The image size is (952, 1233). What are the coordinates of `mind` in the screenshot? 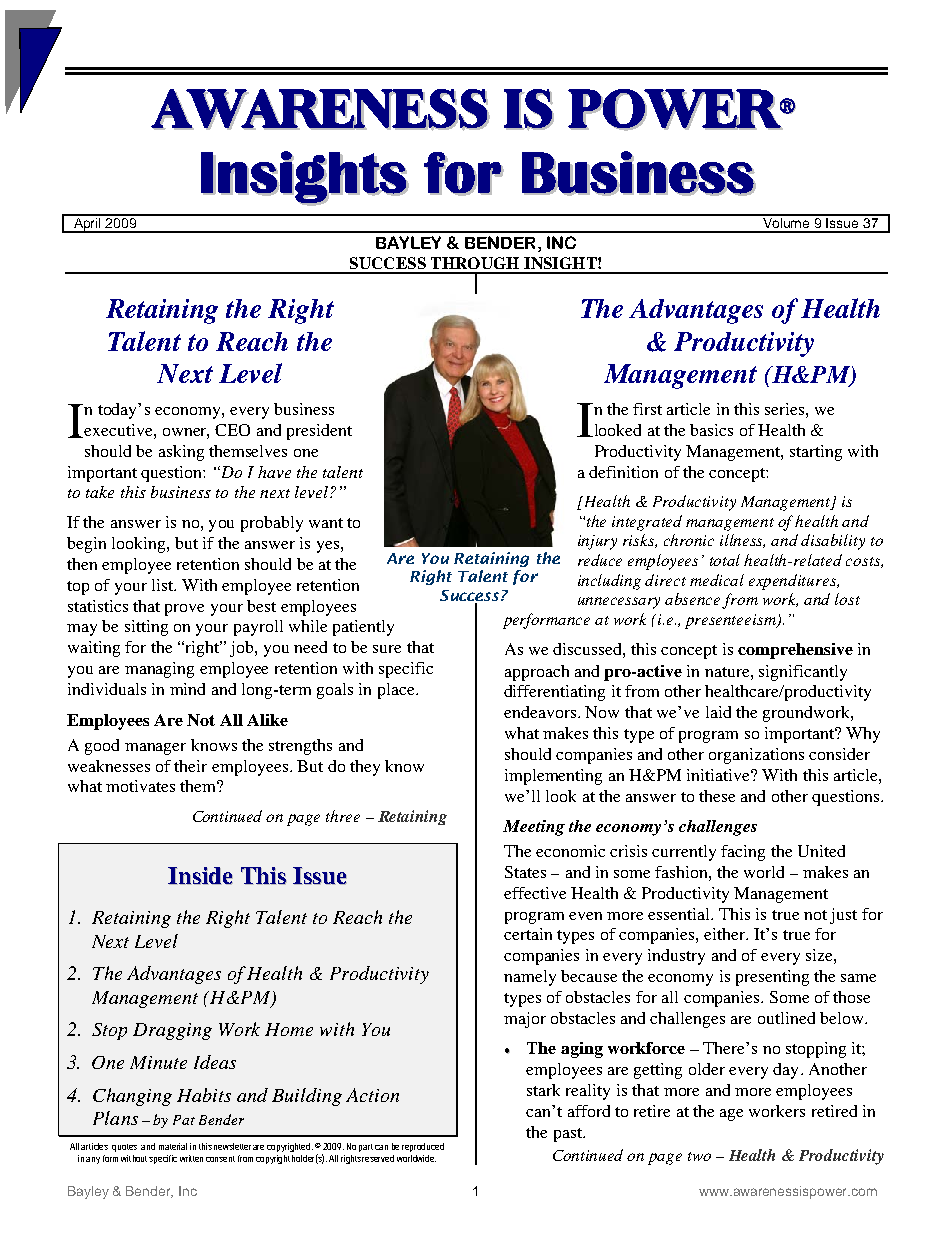 It's located at (187, 689).
